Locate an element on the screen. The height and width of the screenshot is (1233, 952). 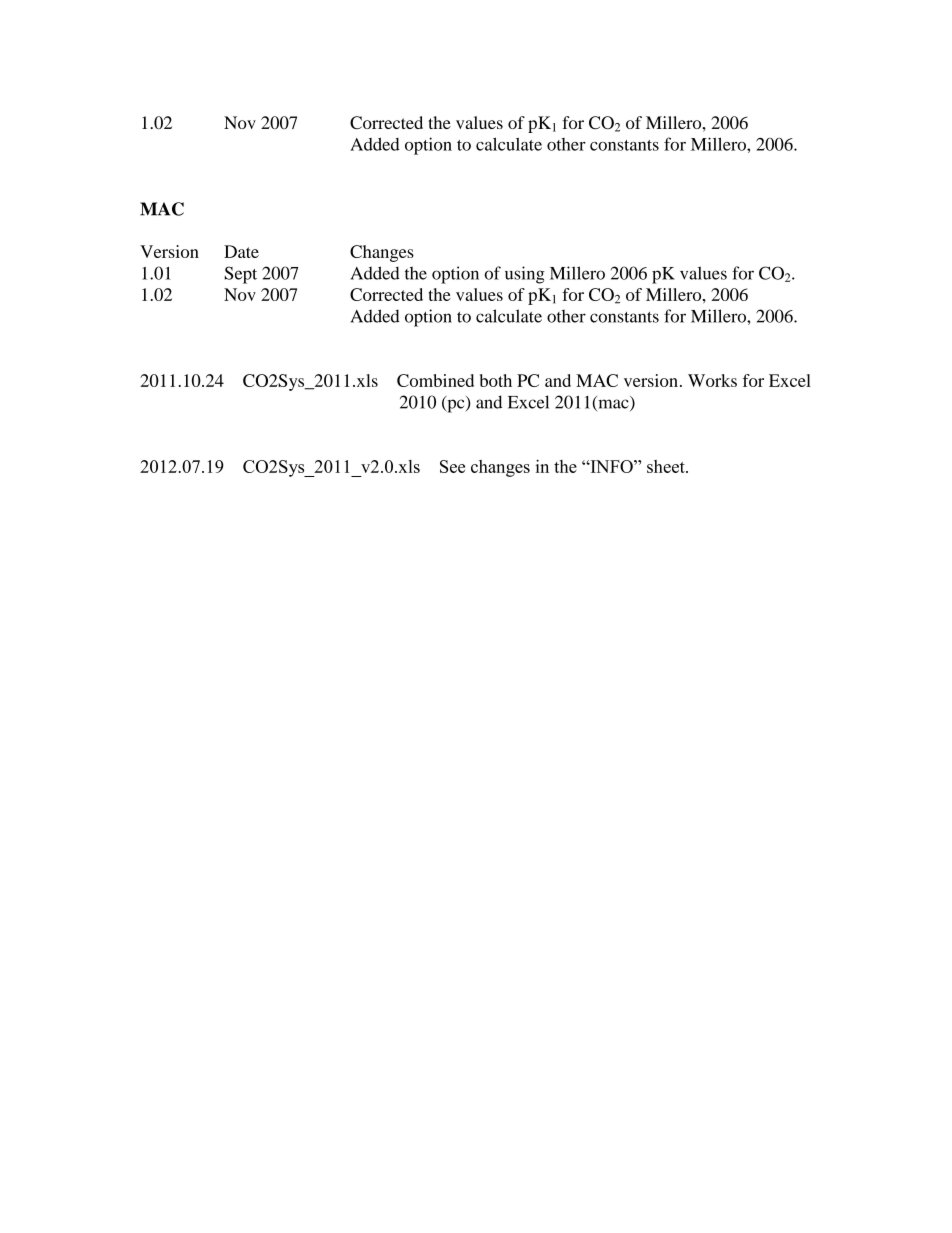
See is located at coordinates (452, 466).
